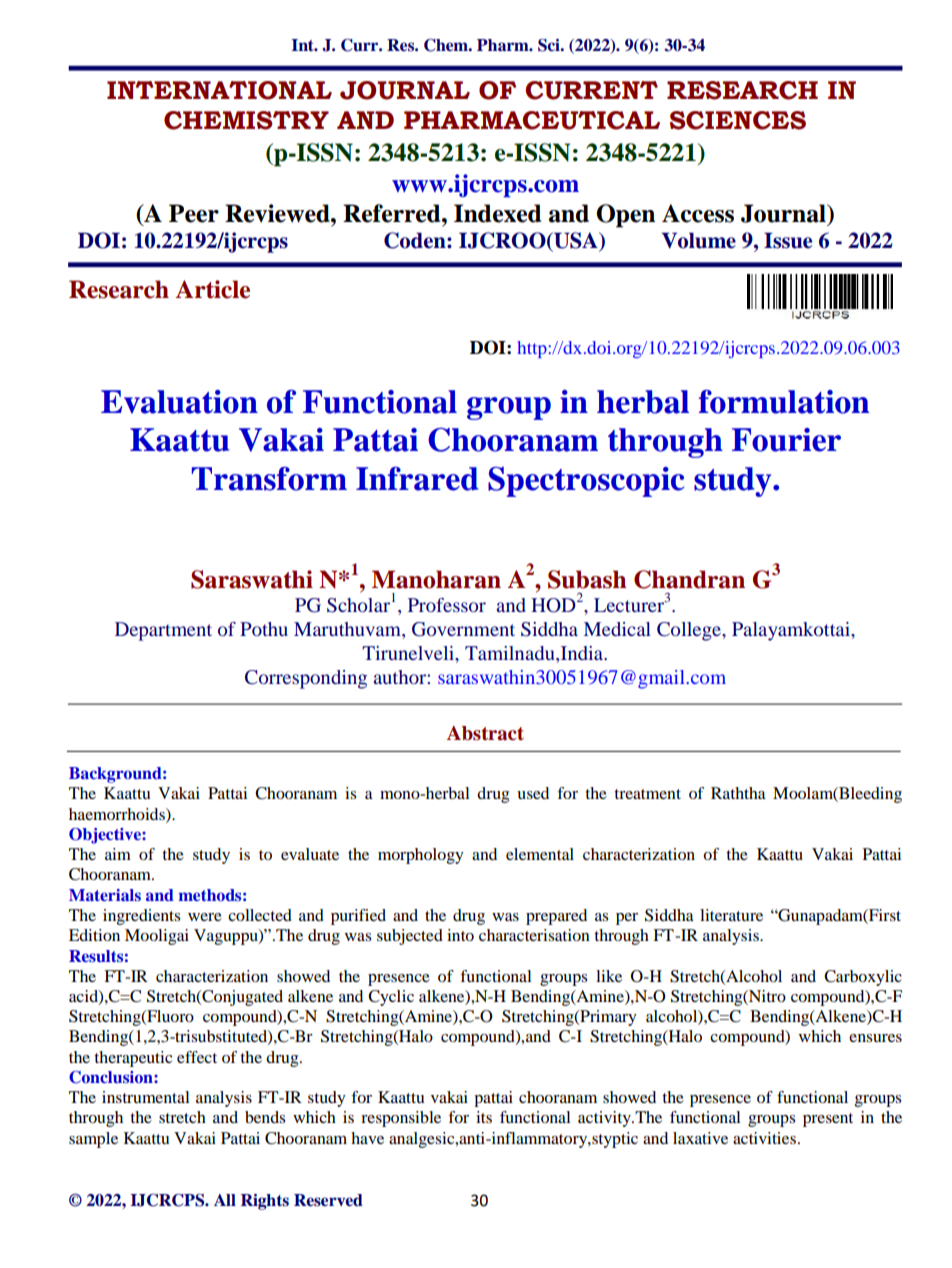  I want to click on Government, so click(463, 629).
